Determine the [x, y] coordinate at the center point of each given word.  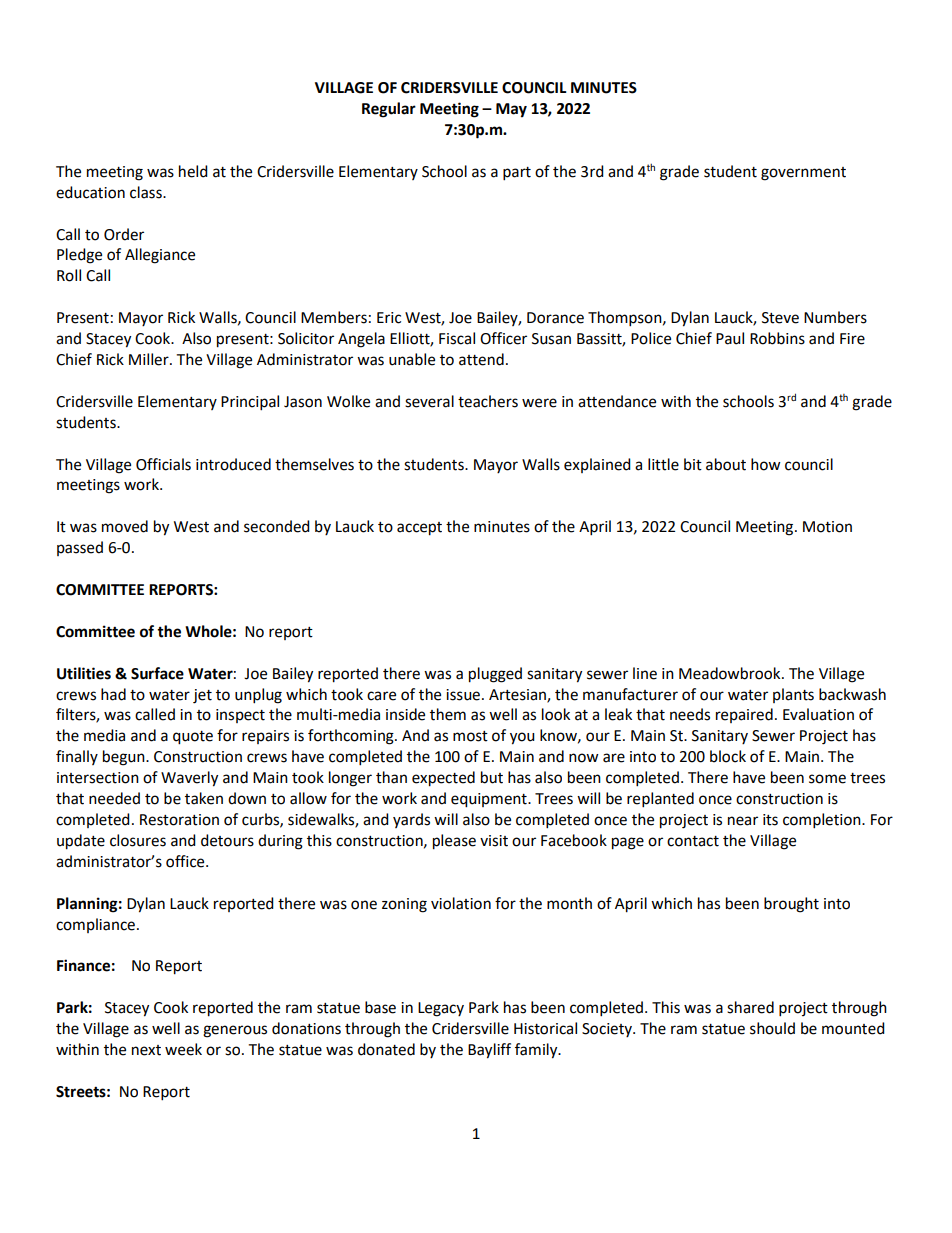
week [183, 1049]
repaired [744, 715]
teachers [488, 401]
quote [193, 738]
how [766, 464]
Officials [163, 464]
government [803, 174]
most [470, 736]
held [193, 171]
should [772, 1028]
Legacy [441, 1009]
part [517, 174]
